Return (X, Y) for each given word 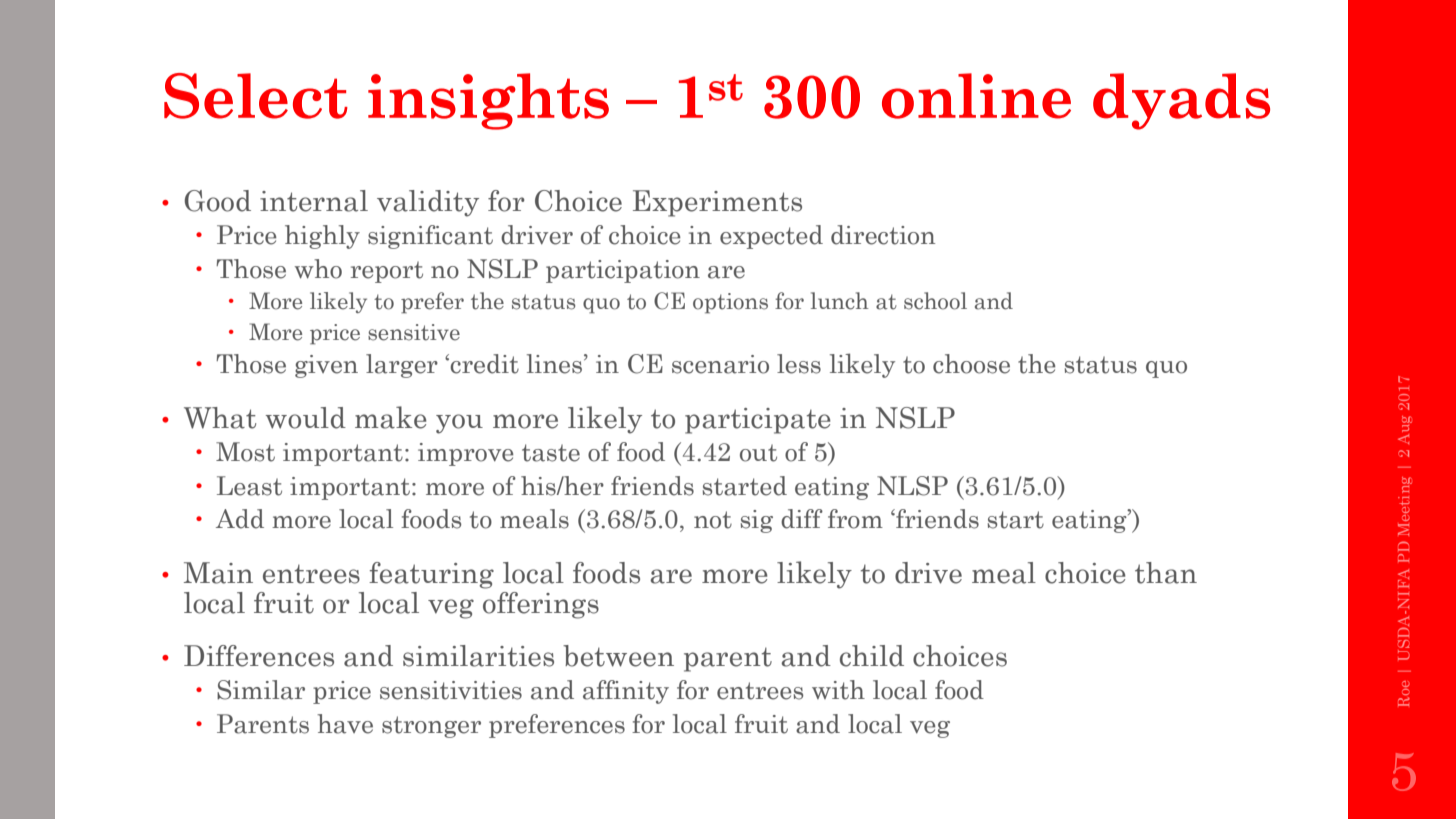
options (730, 303)
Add (240, 519)
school (935, 301)
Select (256, 96)
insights (488, 101)
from (855, 519)
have (345, 724)
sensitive (414, 332)
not (713, 520)
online (976, 96)
